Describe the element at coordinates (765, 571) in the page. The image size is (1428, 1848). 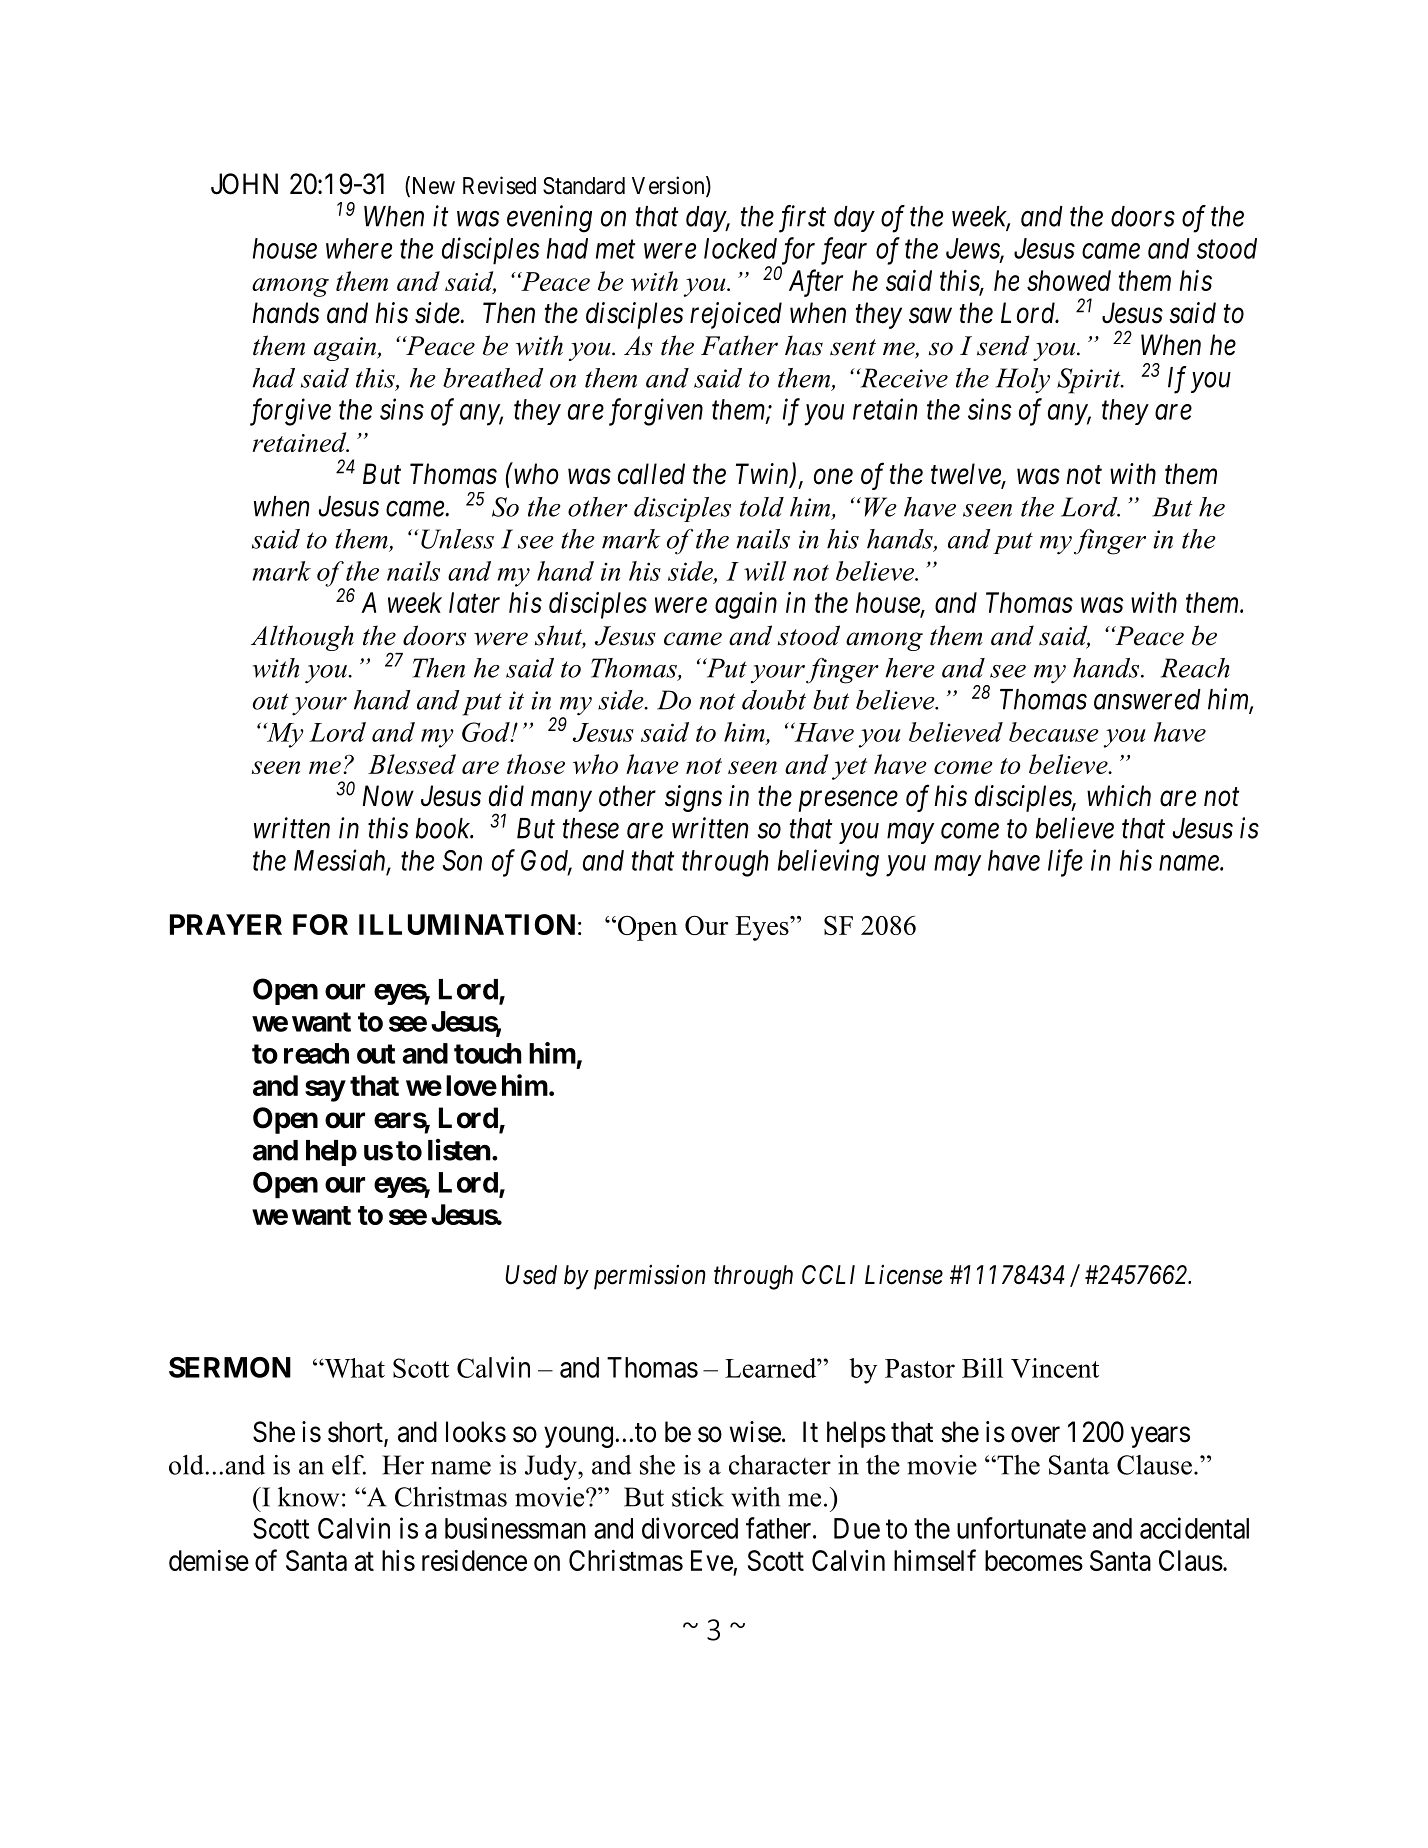
I see `will` at that location.
